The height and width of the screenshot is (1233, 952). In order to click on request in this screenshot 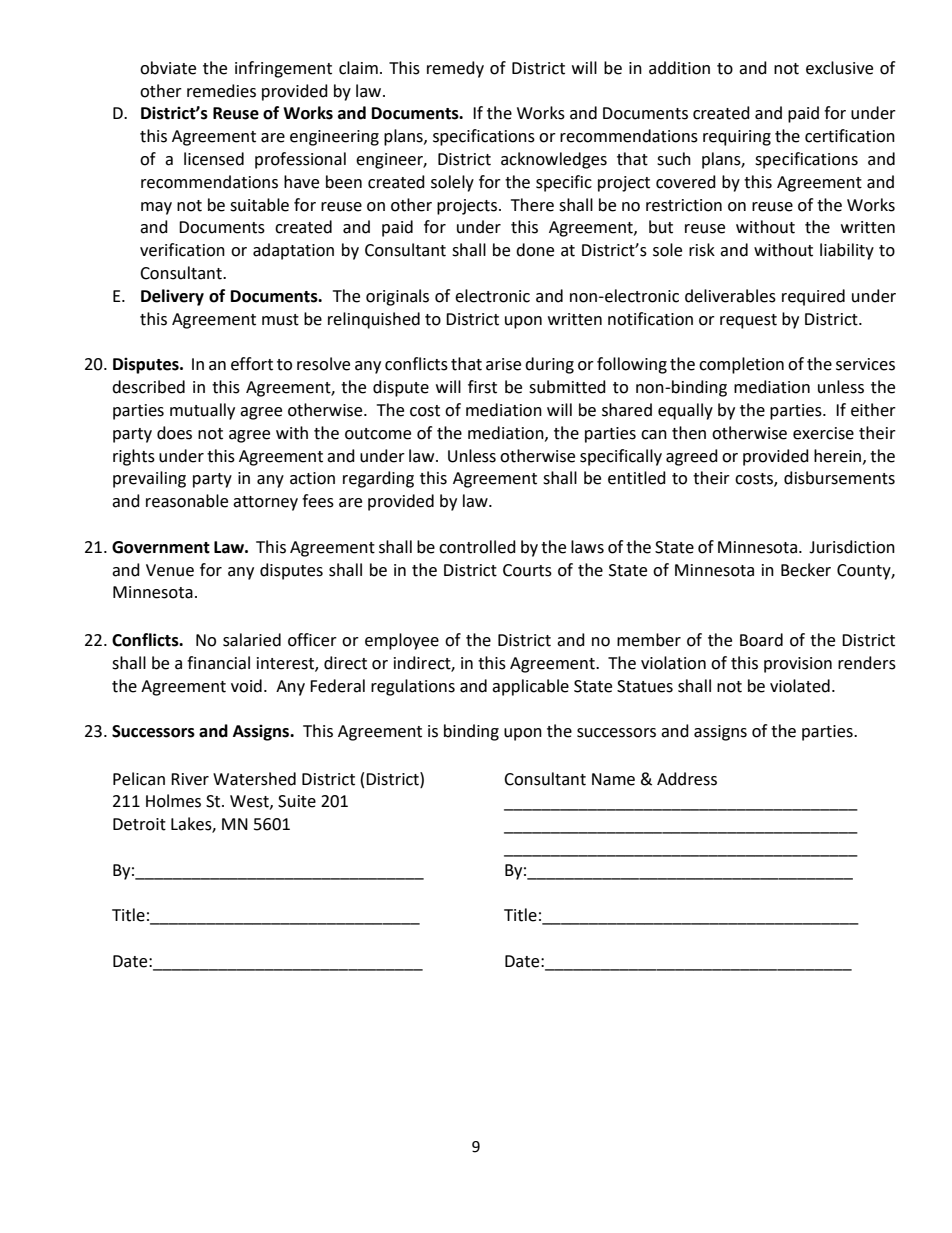, I will do `click(748, 321)`.
